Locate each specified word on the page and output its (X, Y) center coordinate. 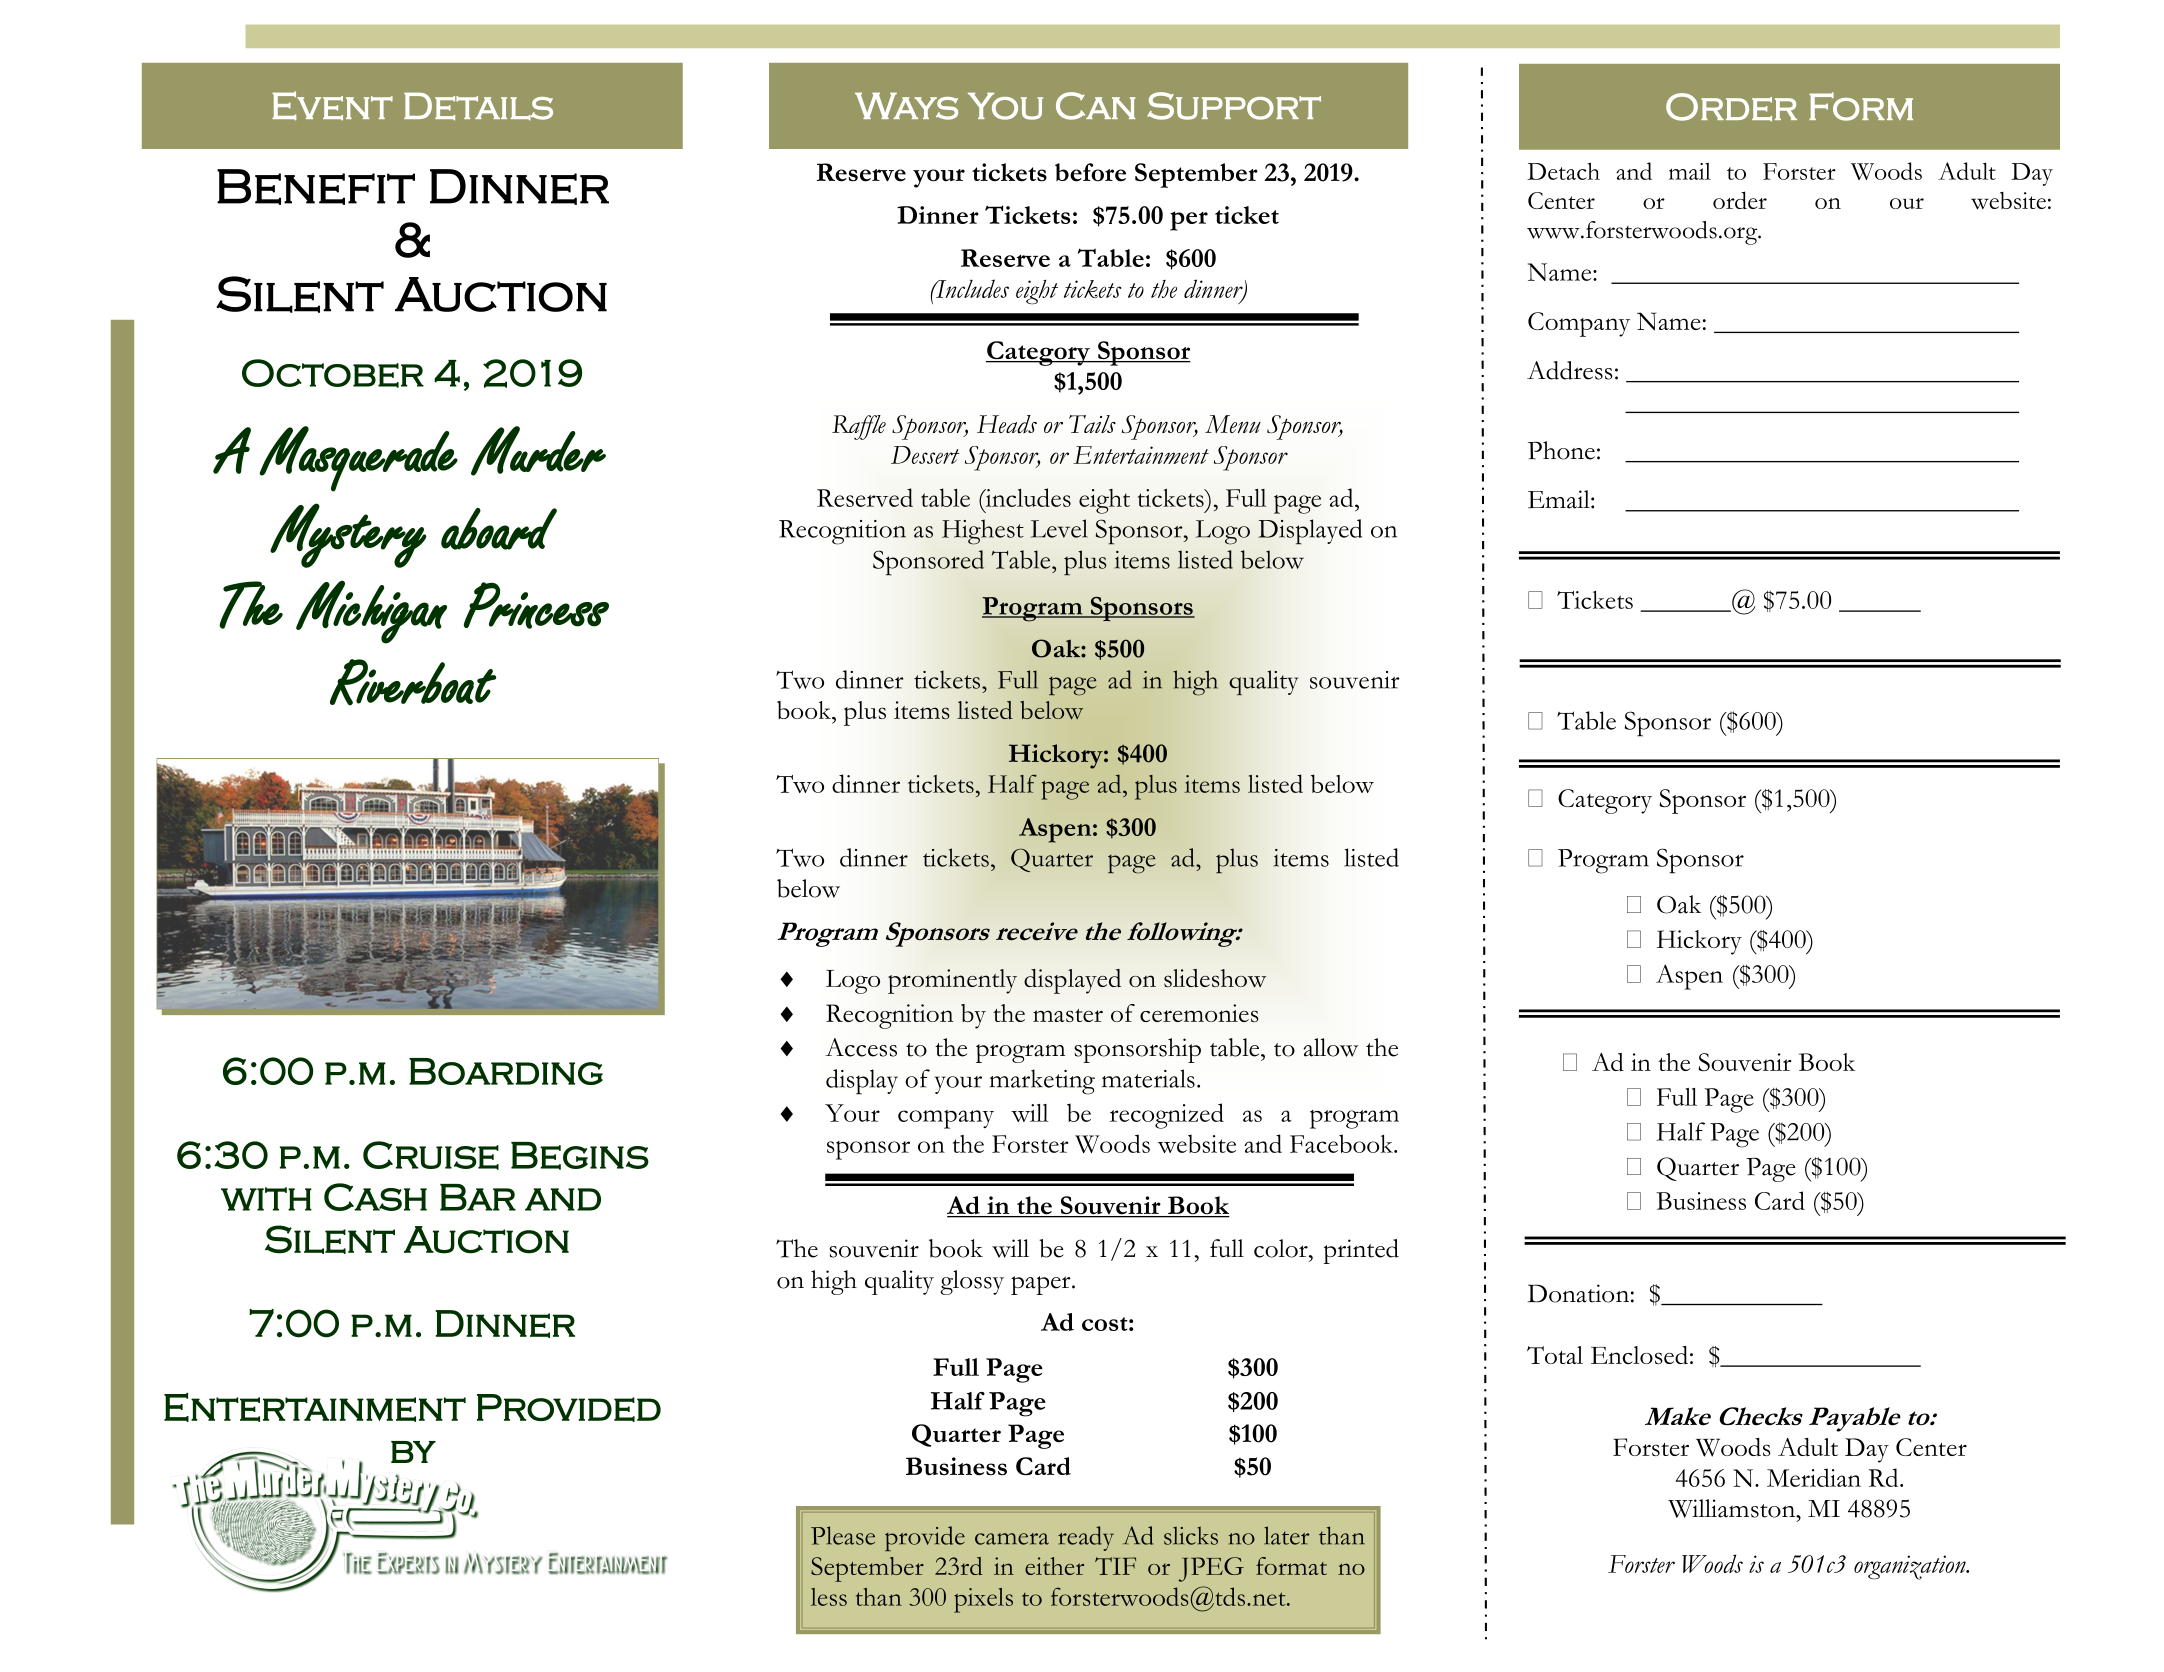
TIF (1115, 1566)
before (1090, 172)
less (829, 1597)
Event (332, 106)
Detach (1563, 171)
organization (1911, 1567)
